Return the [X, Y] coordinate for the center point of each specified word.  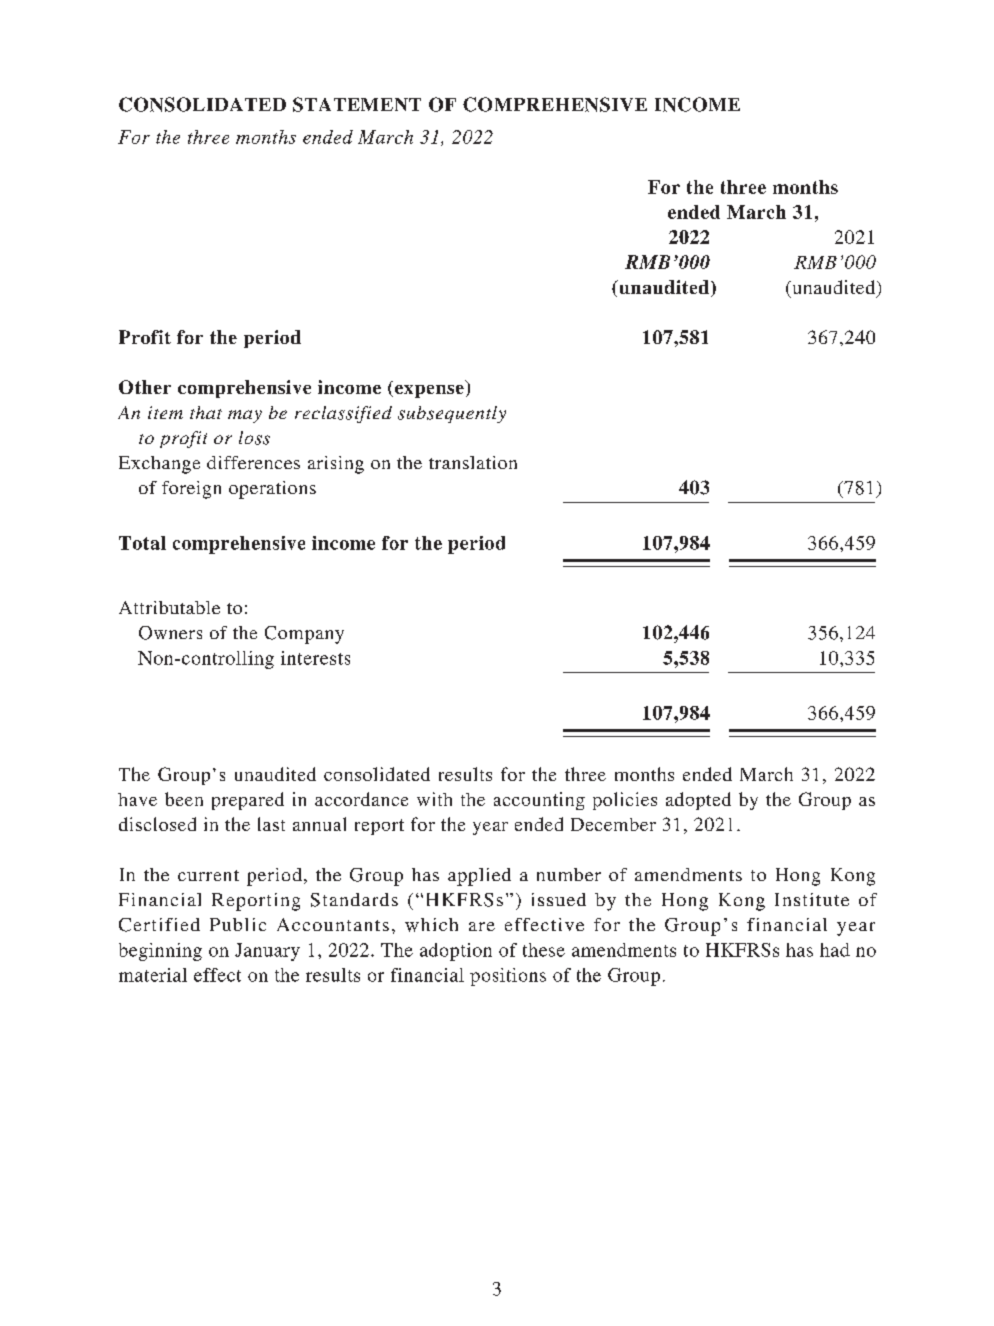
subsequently [452, 414]
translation [473, 462]
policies [625, 801]
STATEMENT [357, 104]
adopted [698, 801]
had [835, 950]
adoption [456, 952]
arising [336, 465]
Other [145, 387]
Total [142, 543]
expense [429, 391]
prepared [248, 801]
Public [238, 924]
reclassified [343, 414]
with [434, 799]
